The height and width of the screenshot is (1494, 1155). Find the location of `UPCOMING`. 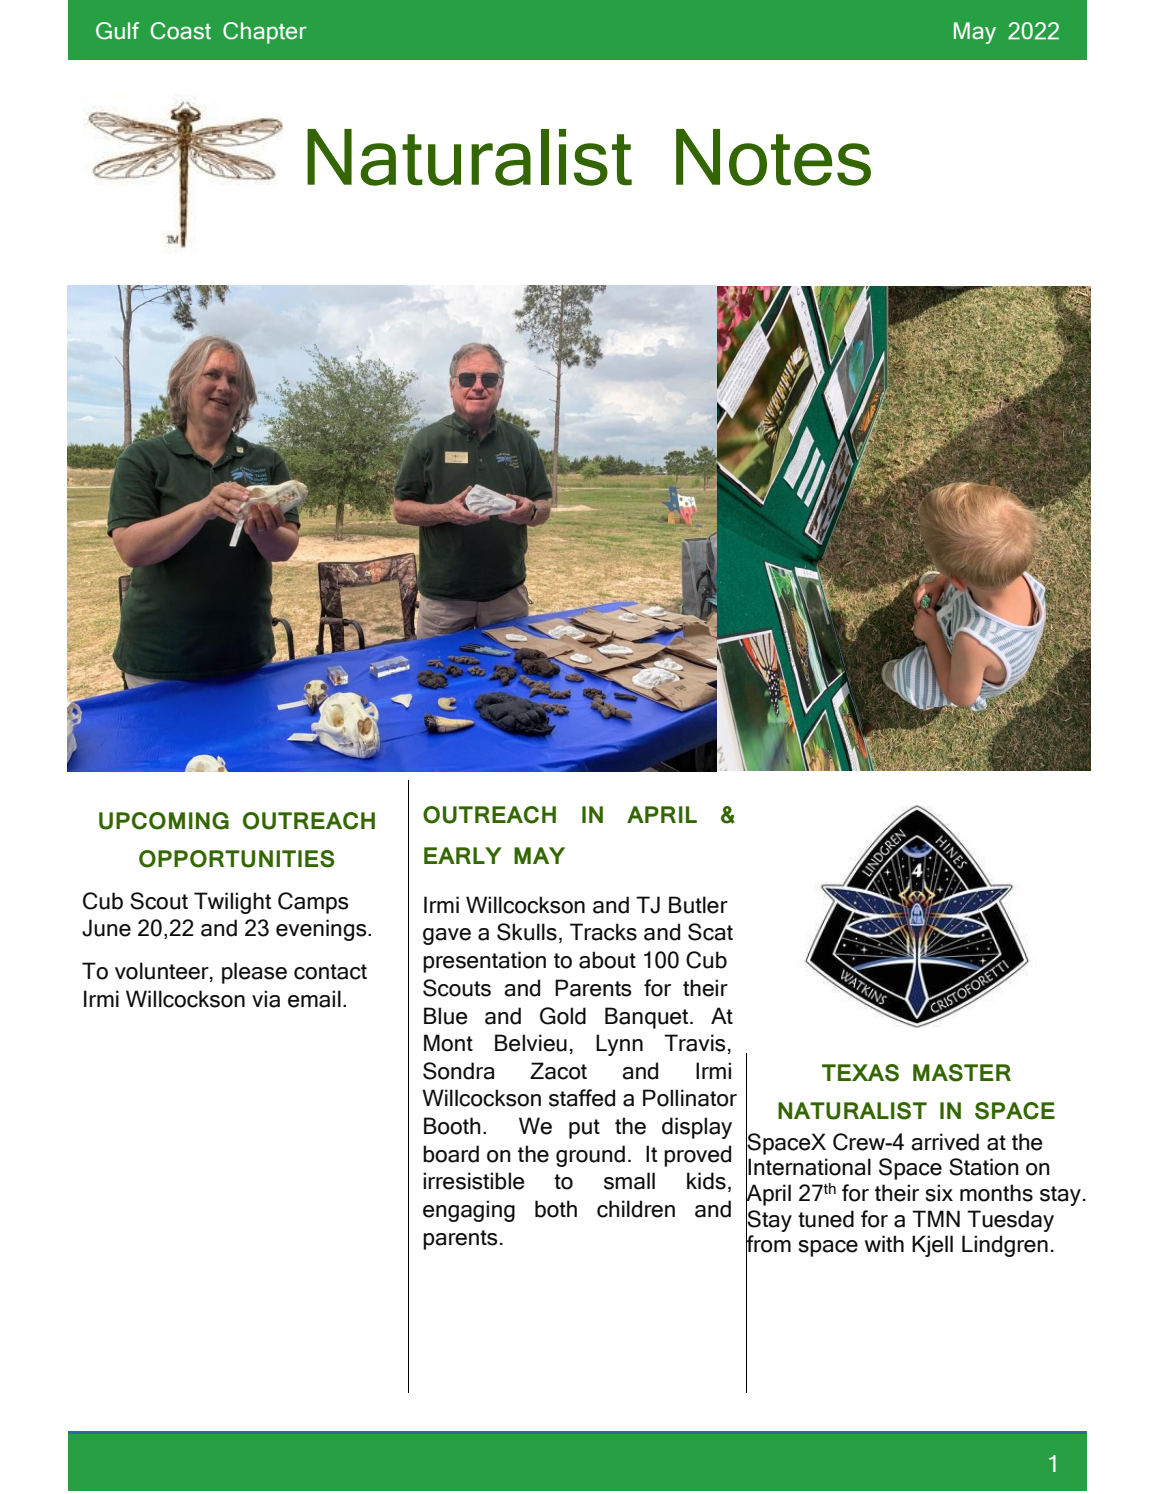

UPCOMING is located at coordinates (164, 821).
